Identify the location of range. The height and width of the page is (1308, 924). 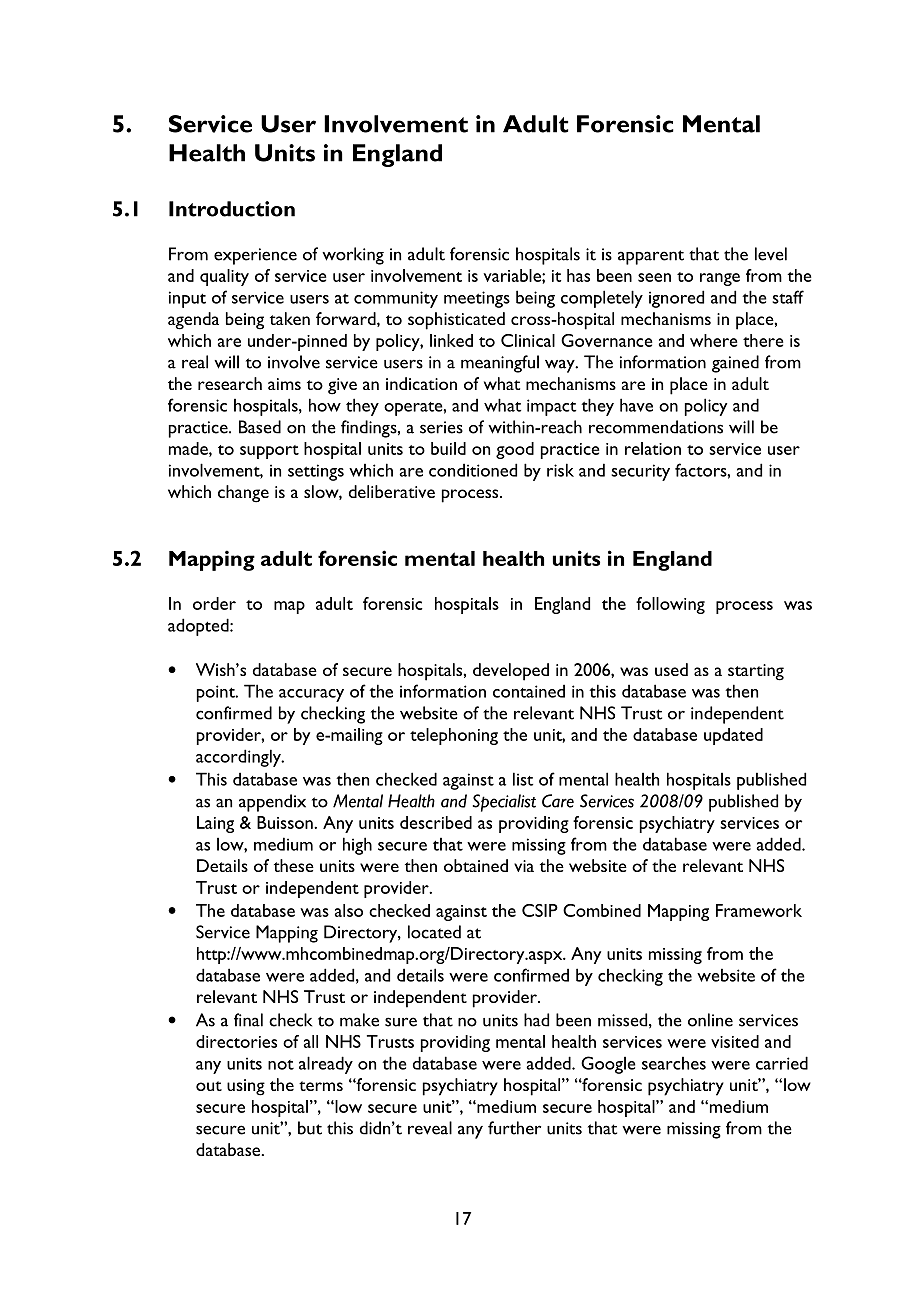
(720, 279).
